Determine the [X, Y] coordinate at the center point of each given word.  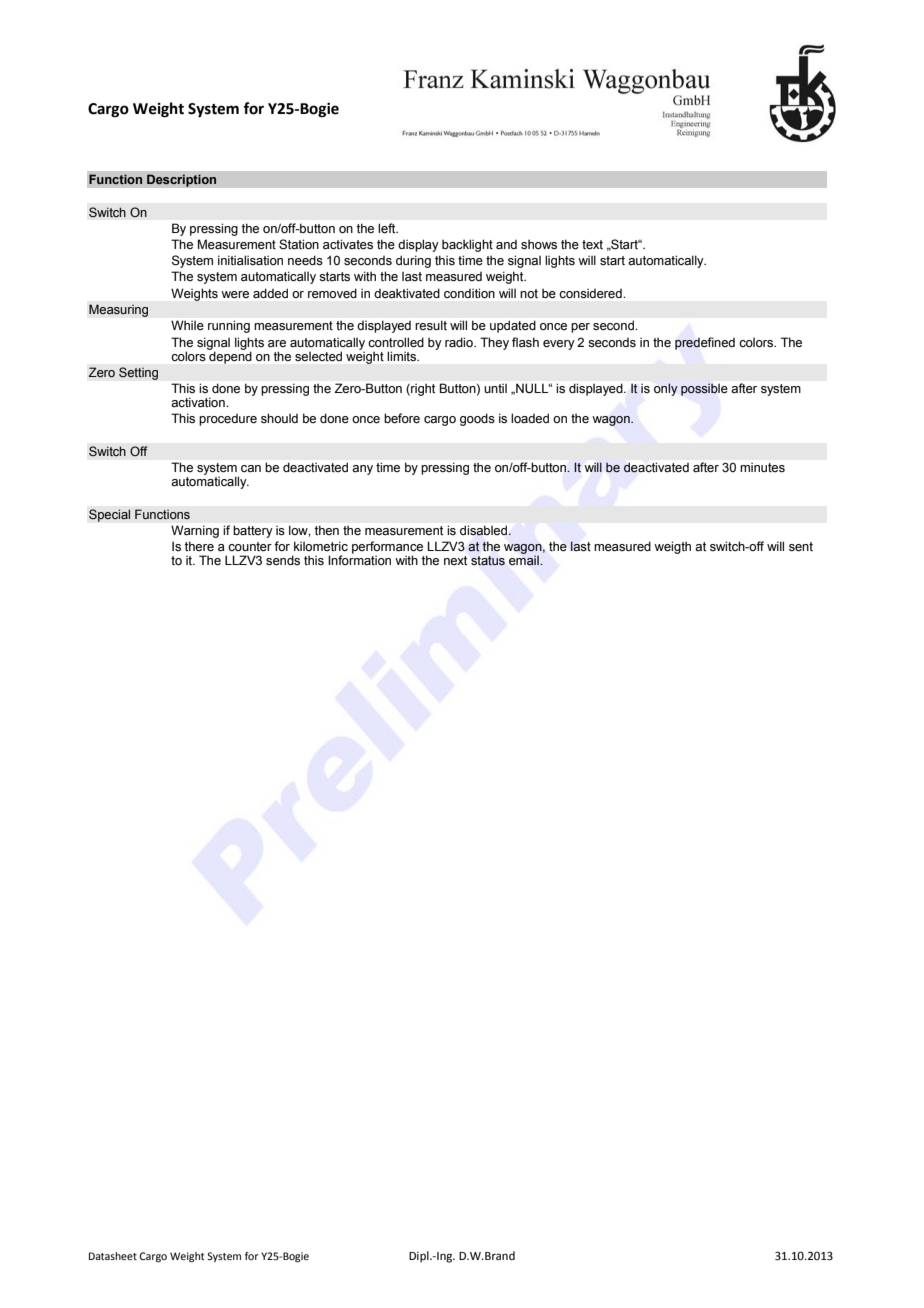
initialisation [250, 260]
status [488, 560]
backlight [467, 245]
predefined [705, 343]
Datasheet [113, 1256]
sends [283, 560]
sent [801, 547]
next [455, 560]
